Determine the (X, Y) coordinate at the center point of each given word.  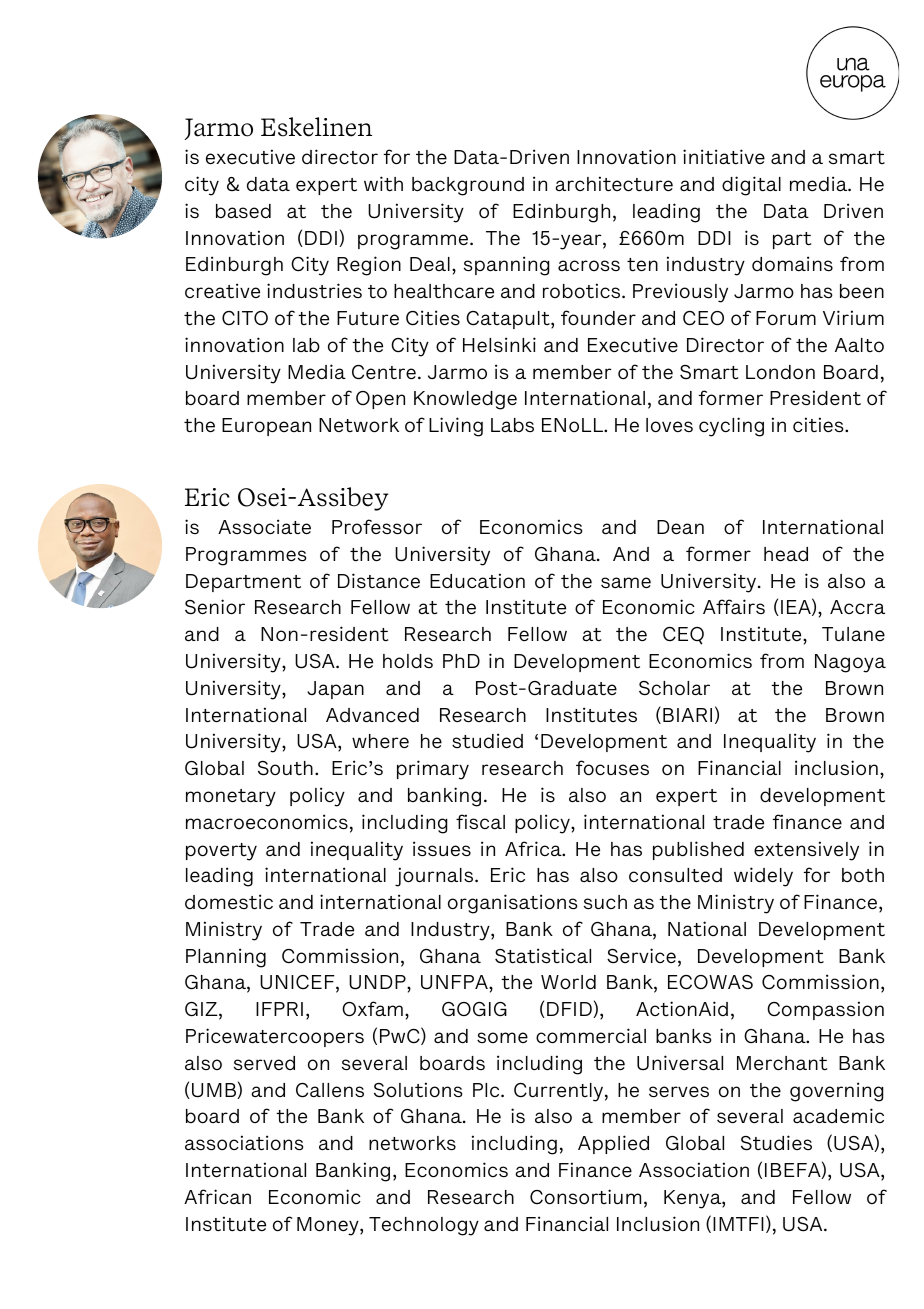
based (243, 211)
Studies (776, 1143)
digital (751, 186)
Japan (335, 690)
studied (487, 741)
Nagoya (850, 663)
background (468, 186)
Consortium (585, 1196)
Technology (424, 1226)
